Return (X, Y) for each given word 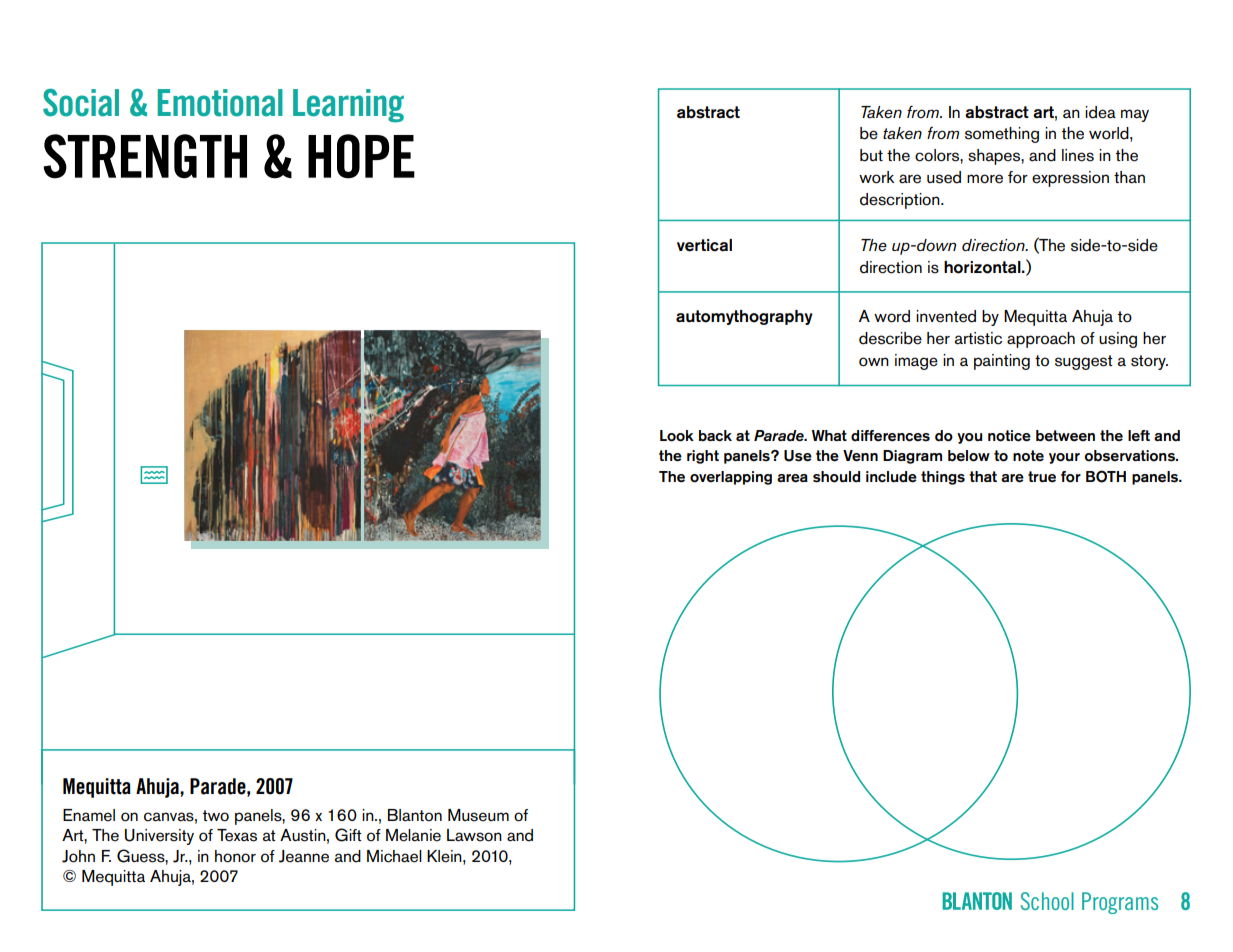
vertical (704, 245)
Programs (1120, 903)
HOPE (361, 156)
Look (677, 436)
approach (1041, 340)
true (1042, 477)
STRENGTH (145, 156)
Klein (445, 856)
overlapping (731, 478)
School (1047, 901)
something (1002, 135)
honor (235, 856)
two (216, 816)
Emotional (220, 103)
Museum (478, 815)
